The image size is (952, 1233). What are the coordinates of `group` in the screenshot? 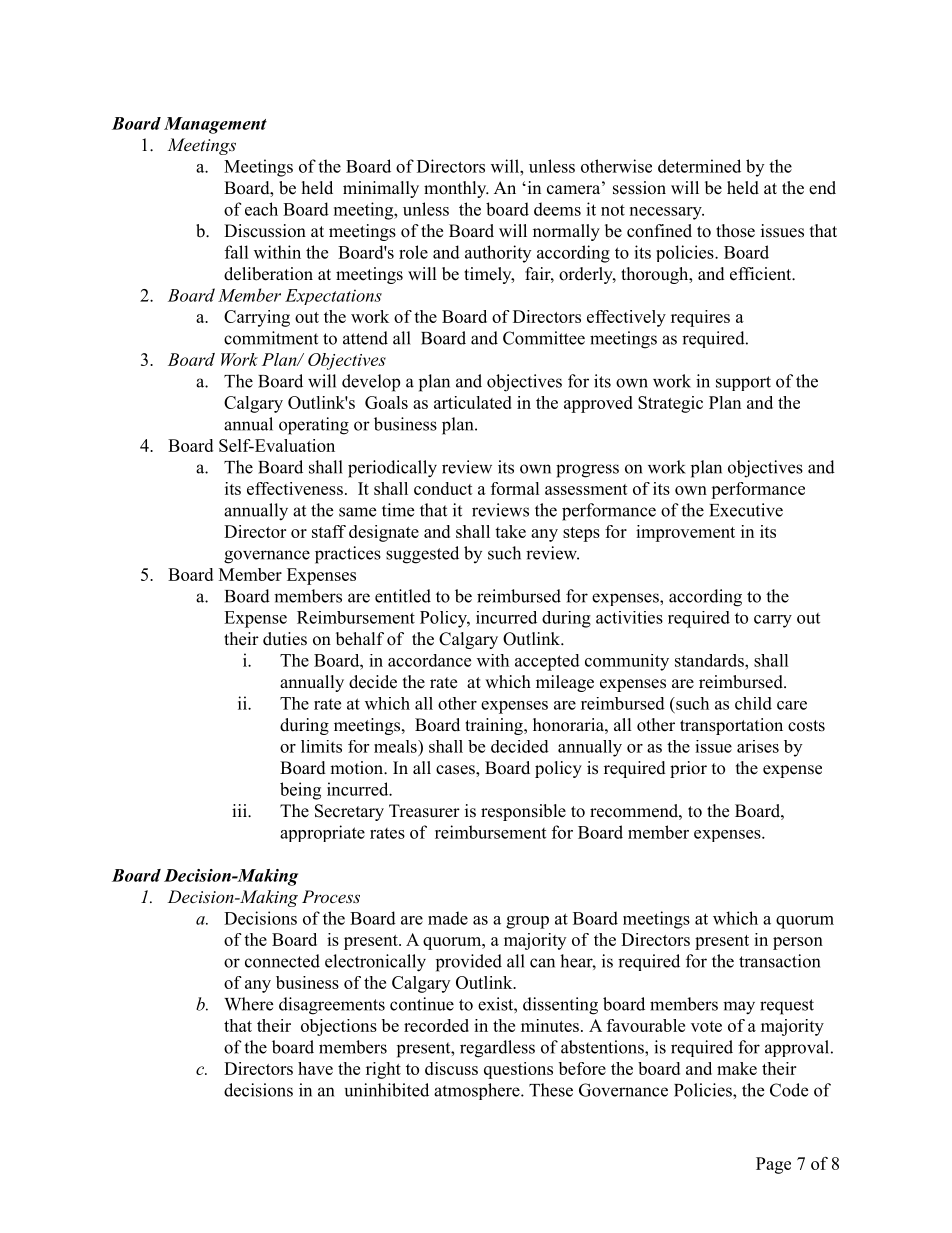 It's located at (527, 922).
